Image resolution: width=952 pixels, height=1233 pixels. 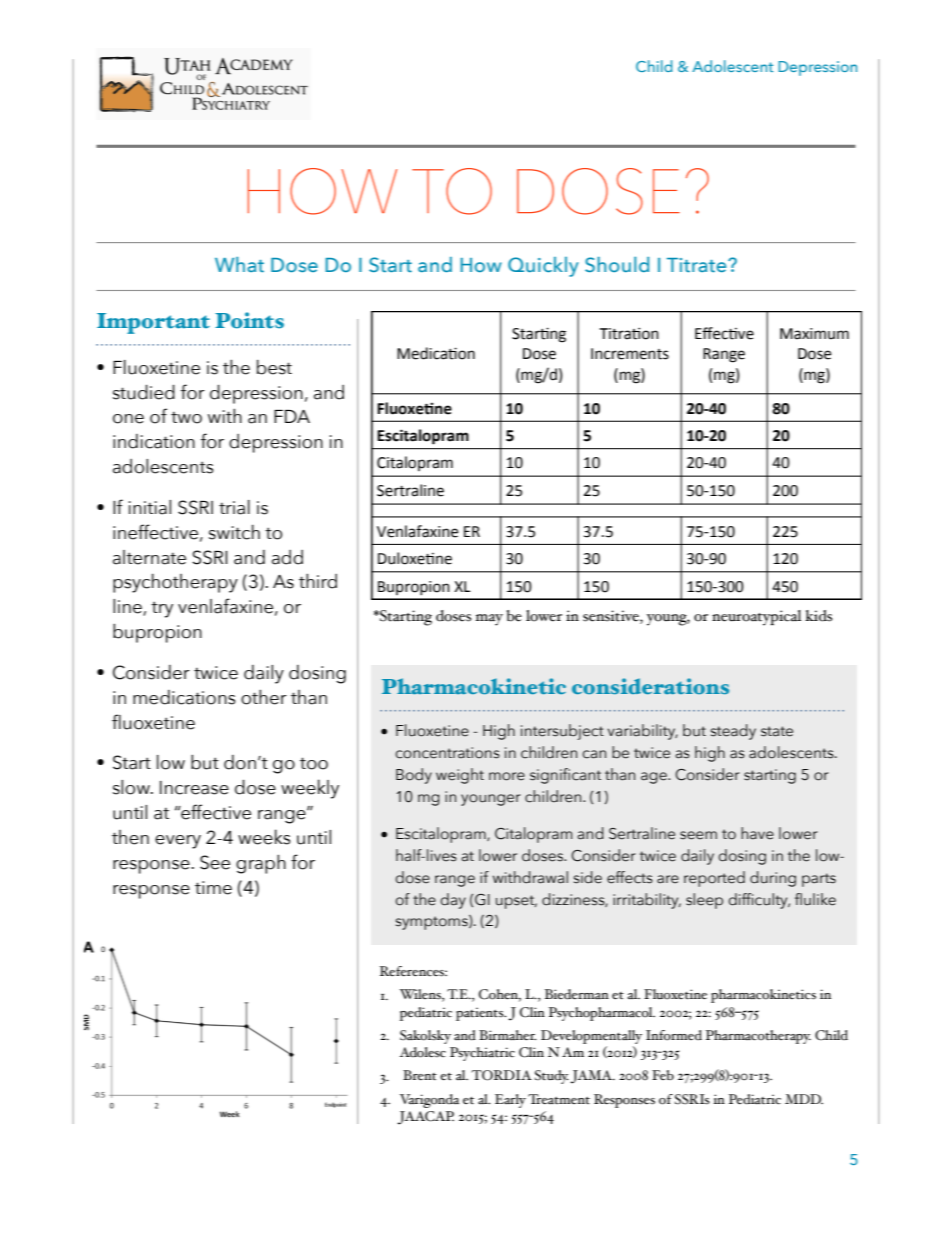 What do you see at coordinates (704, 901) in the screenshot?
I see `sleep` at bounding box center [704, 901].
